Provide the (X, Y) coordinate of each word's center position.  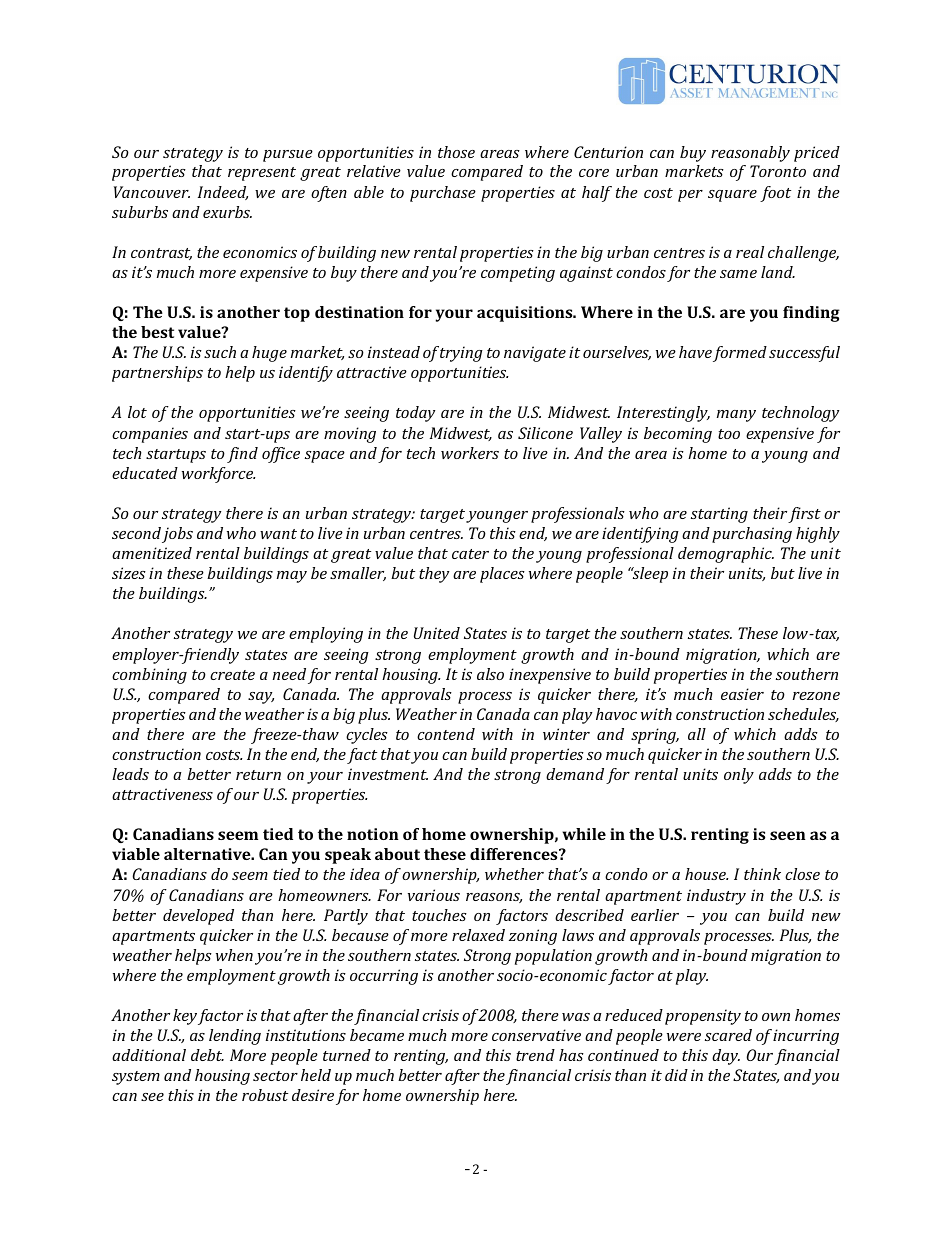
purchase (443, 194)
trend (535, 1055)
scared (728, 1035)
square (732, 196)
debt (207, 1055)
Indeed (223, 193)
